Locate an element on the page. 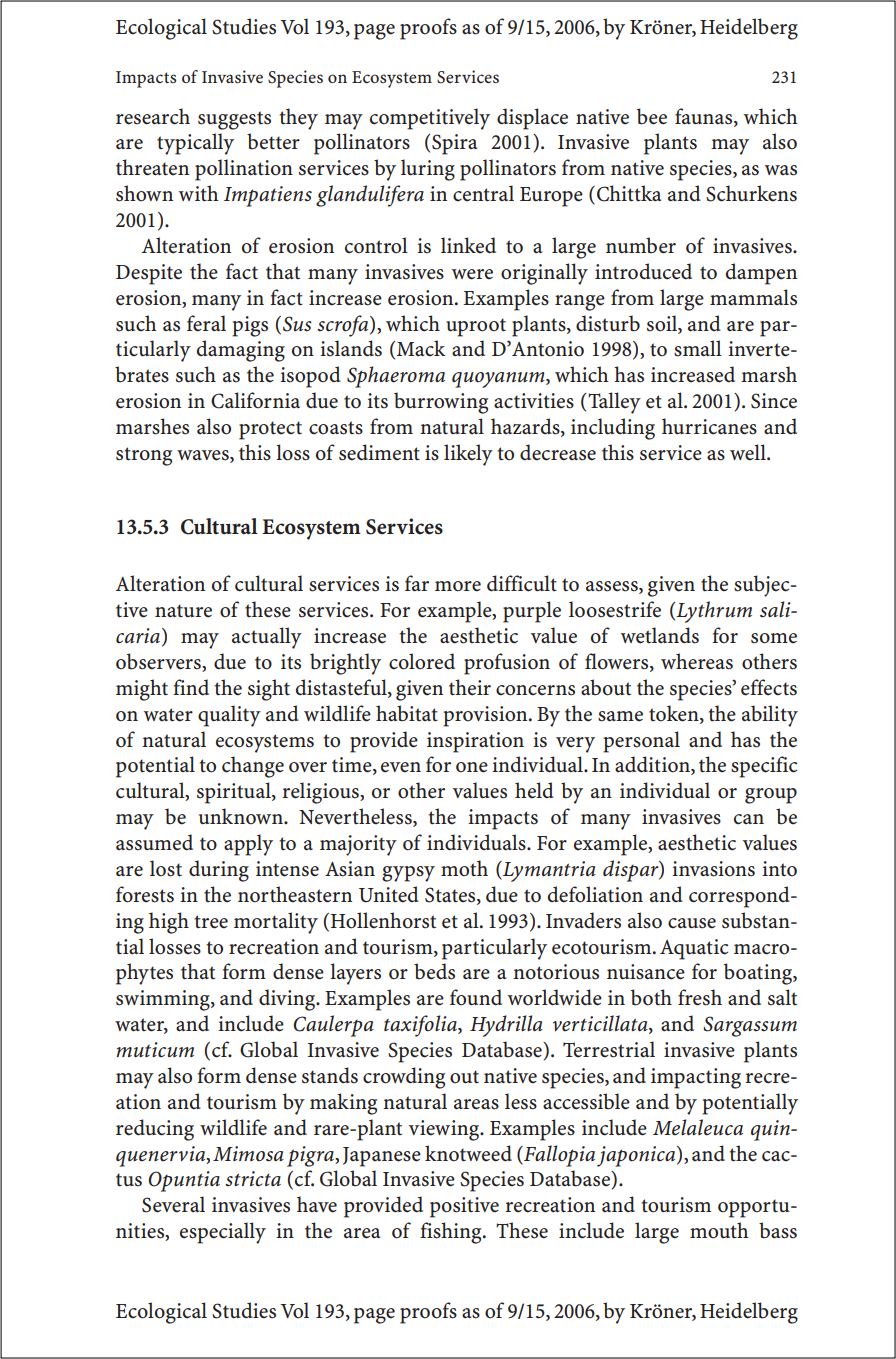 The width and height of the image is (896, 1359). fishing is located at coordinates (452, 1233).
